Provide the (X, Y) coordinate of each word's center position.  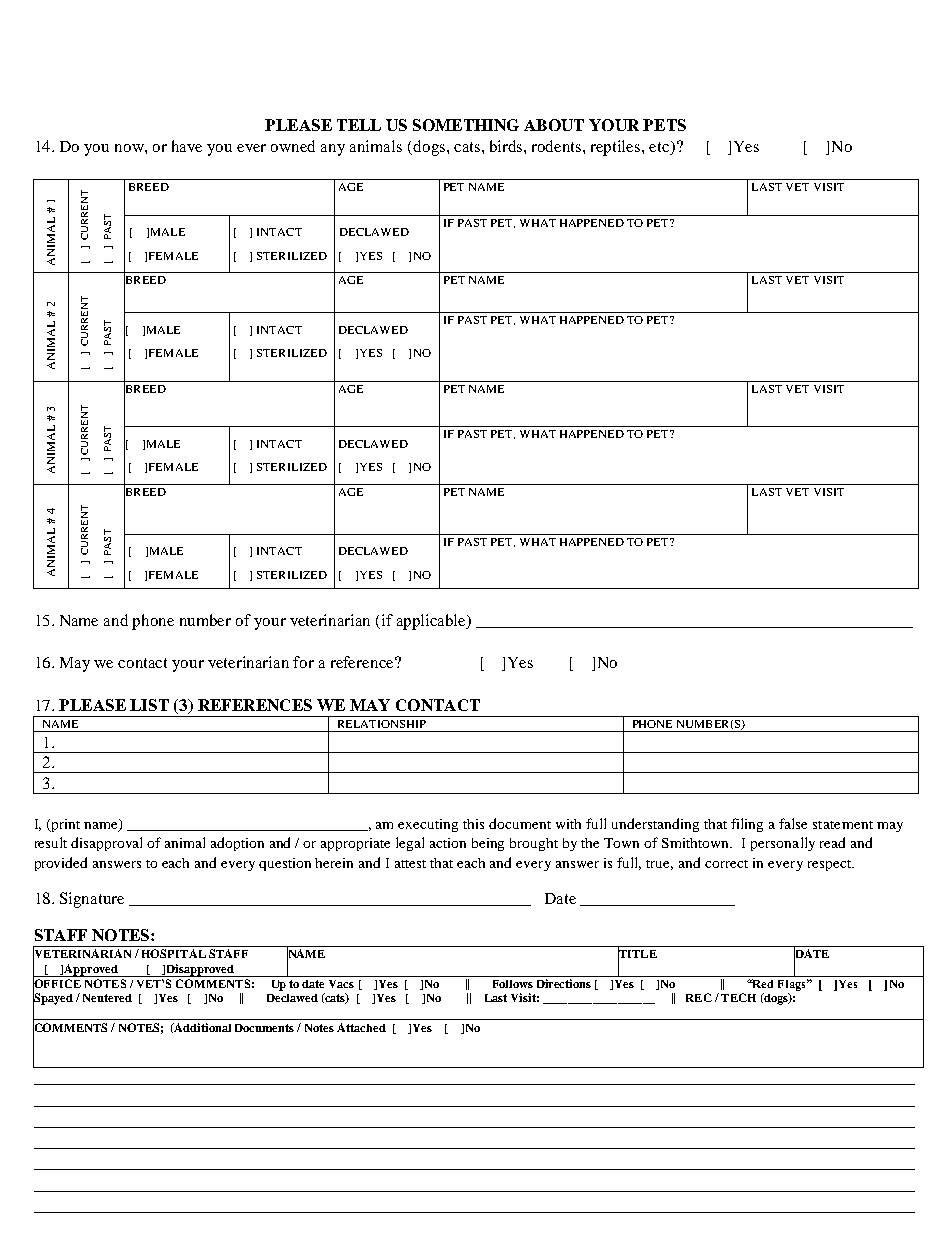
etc (660, 146)
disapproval (106, 844)
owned (293, 146)
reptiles (617, 148)
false (793, 823)
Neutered (107, 998)
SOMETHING (466, 125)
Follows (513, 984)
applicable (433, 622)
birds (507, 146)
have (187, 146)
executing (428, 825)
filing (747, 825)
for (303, 662)
